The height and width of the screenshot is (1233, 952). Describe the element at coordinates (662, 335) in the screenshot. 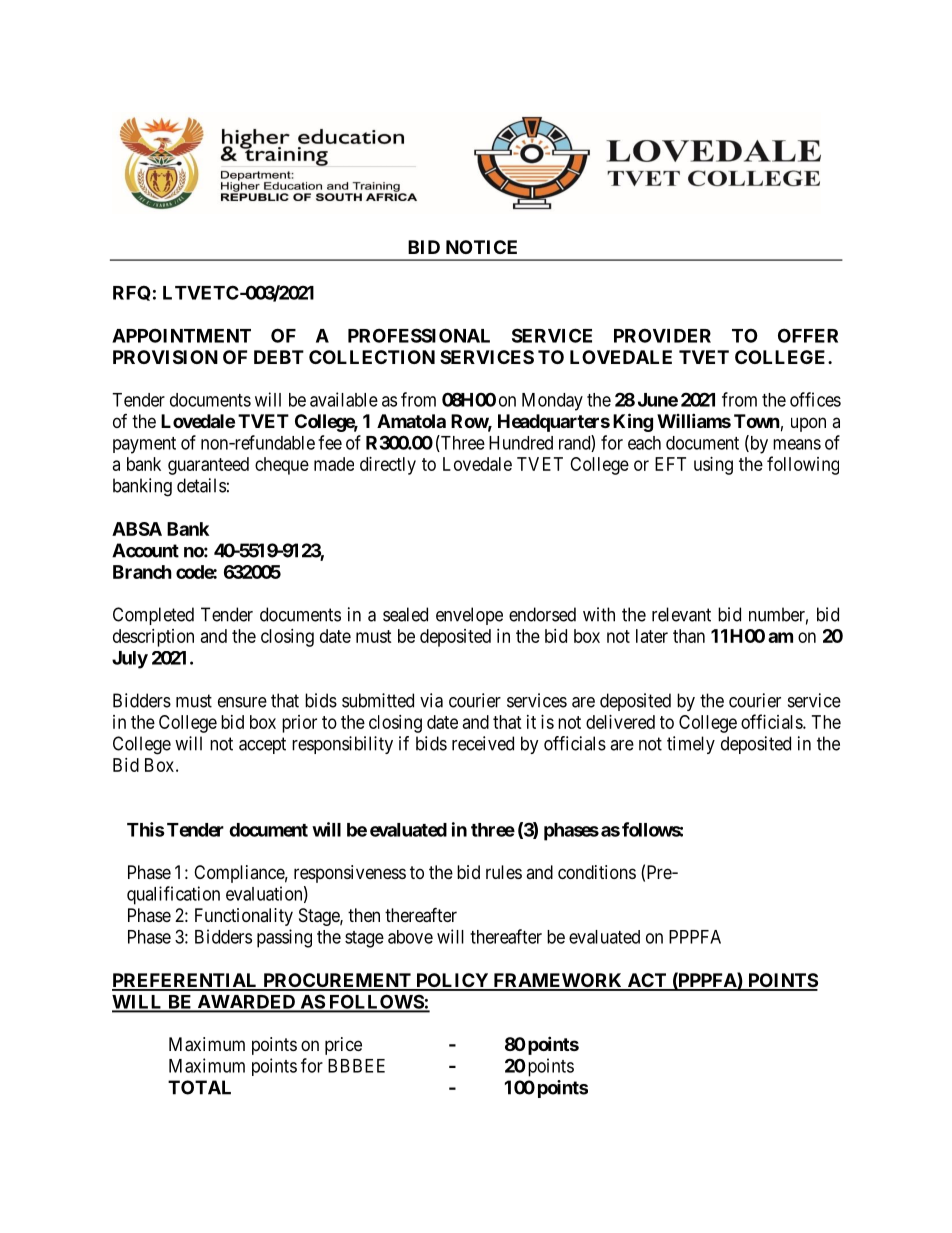

I see `PROVIDER` at that location.
